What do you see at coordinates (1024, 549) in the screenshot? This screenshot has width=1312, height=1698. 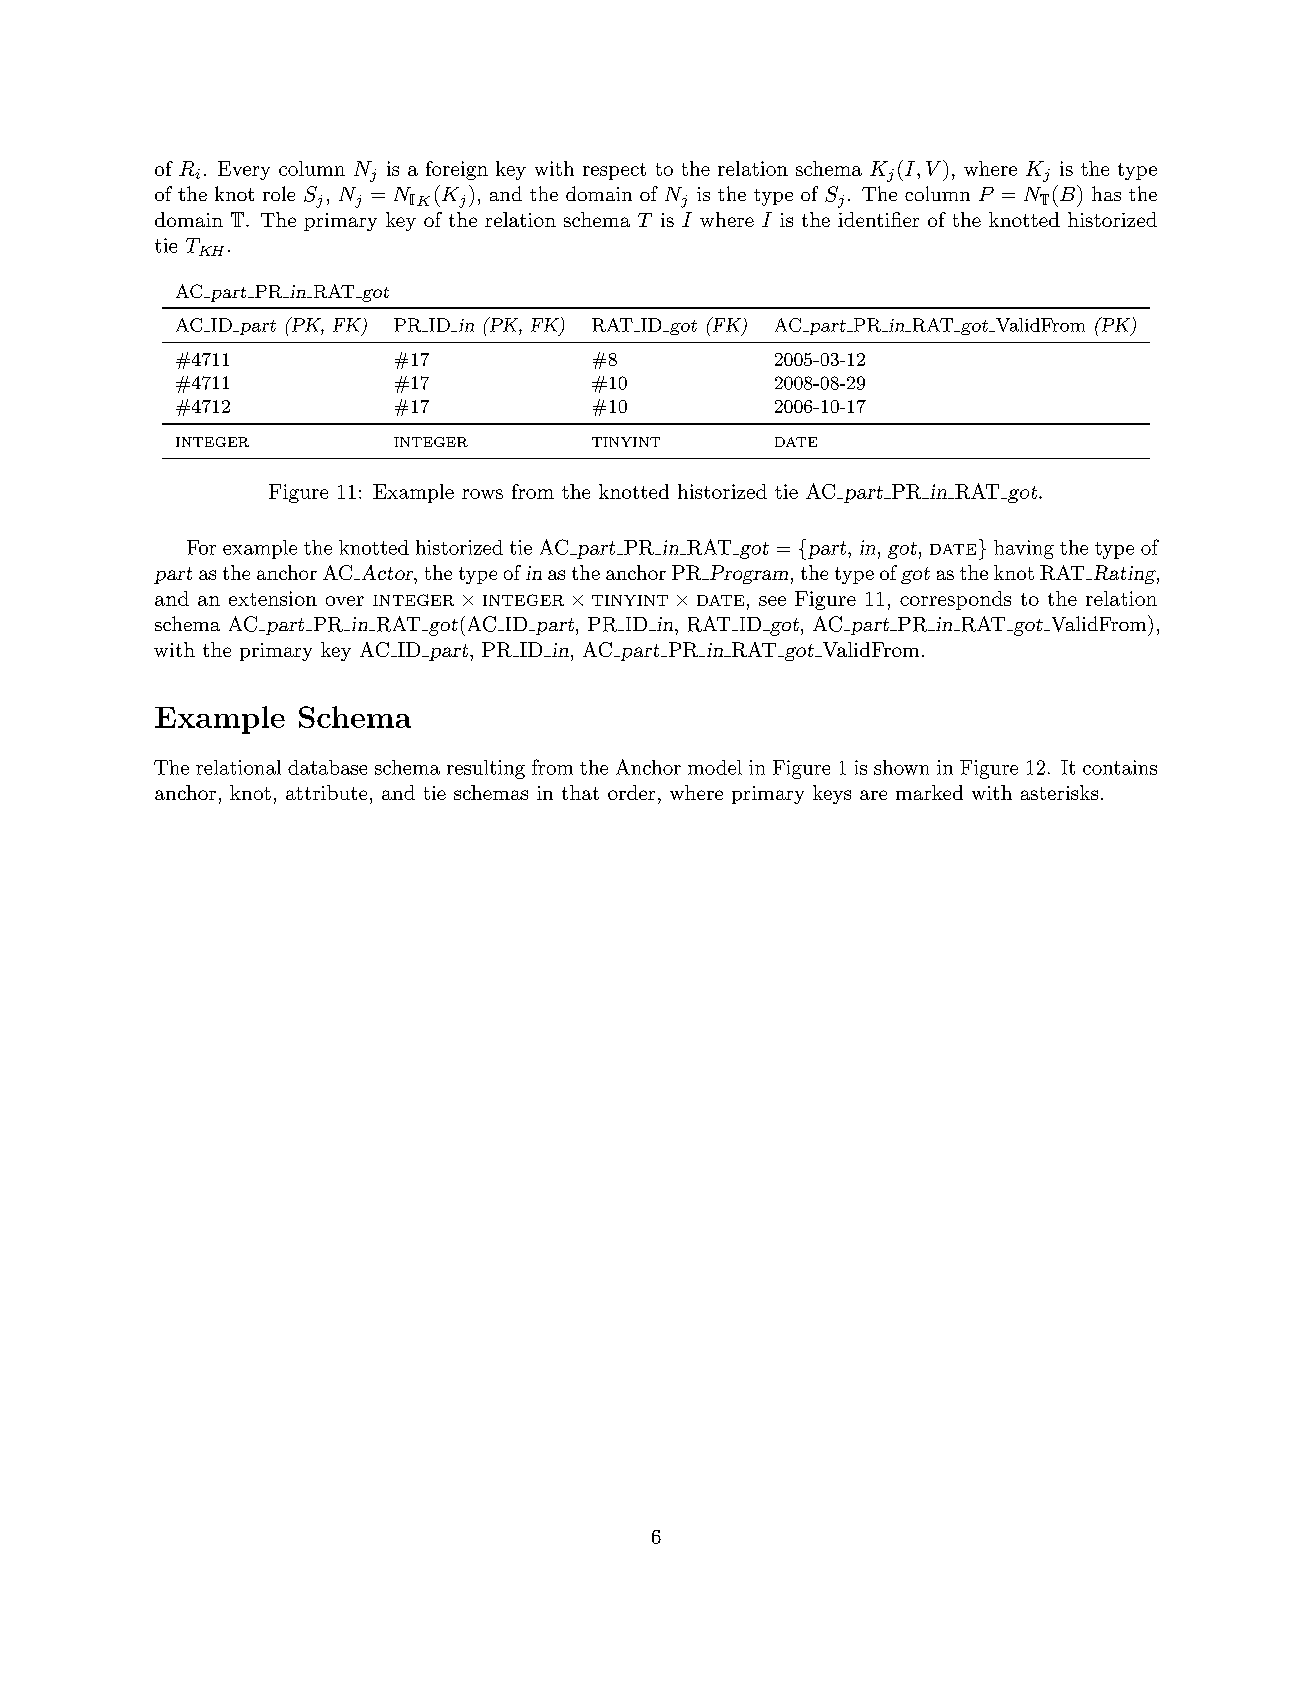 I see `having` at bounding box center [1024, 549].
